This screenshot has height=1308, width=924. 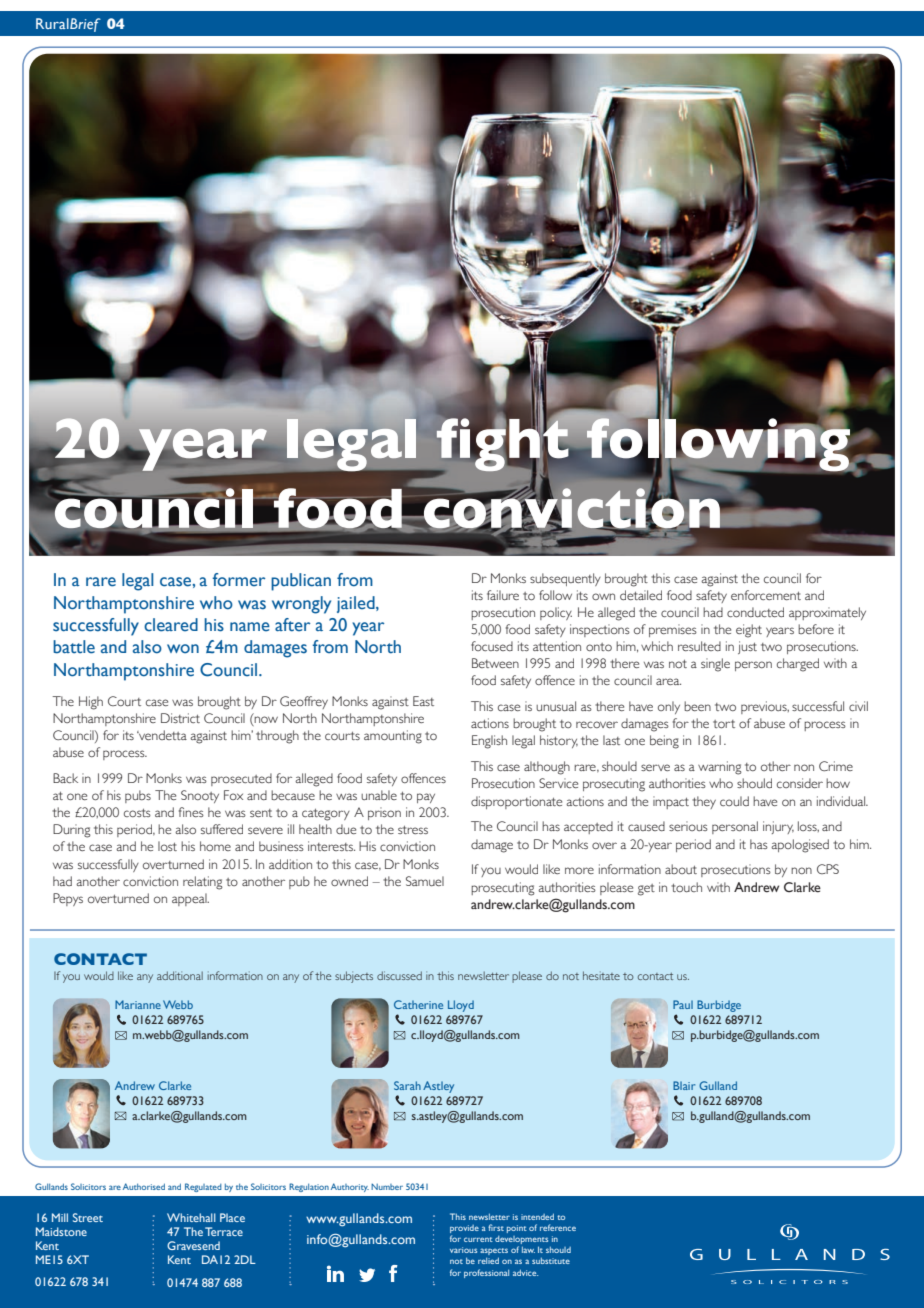 What do you see at coordinates (766, 595) in the screenshot?
I see `enforcement` at bounding box center [766, 595].
